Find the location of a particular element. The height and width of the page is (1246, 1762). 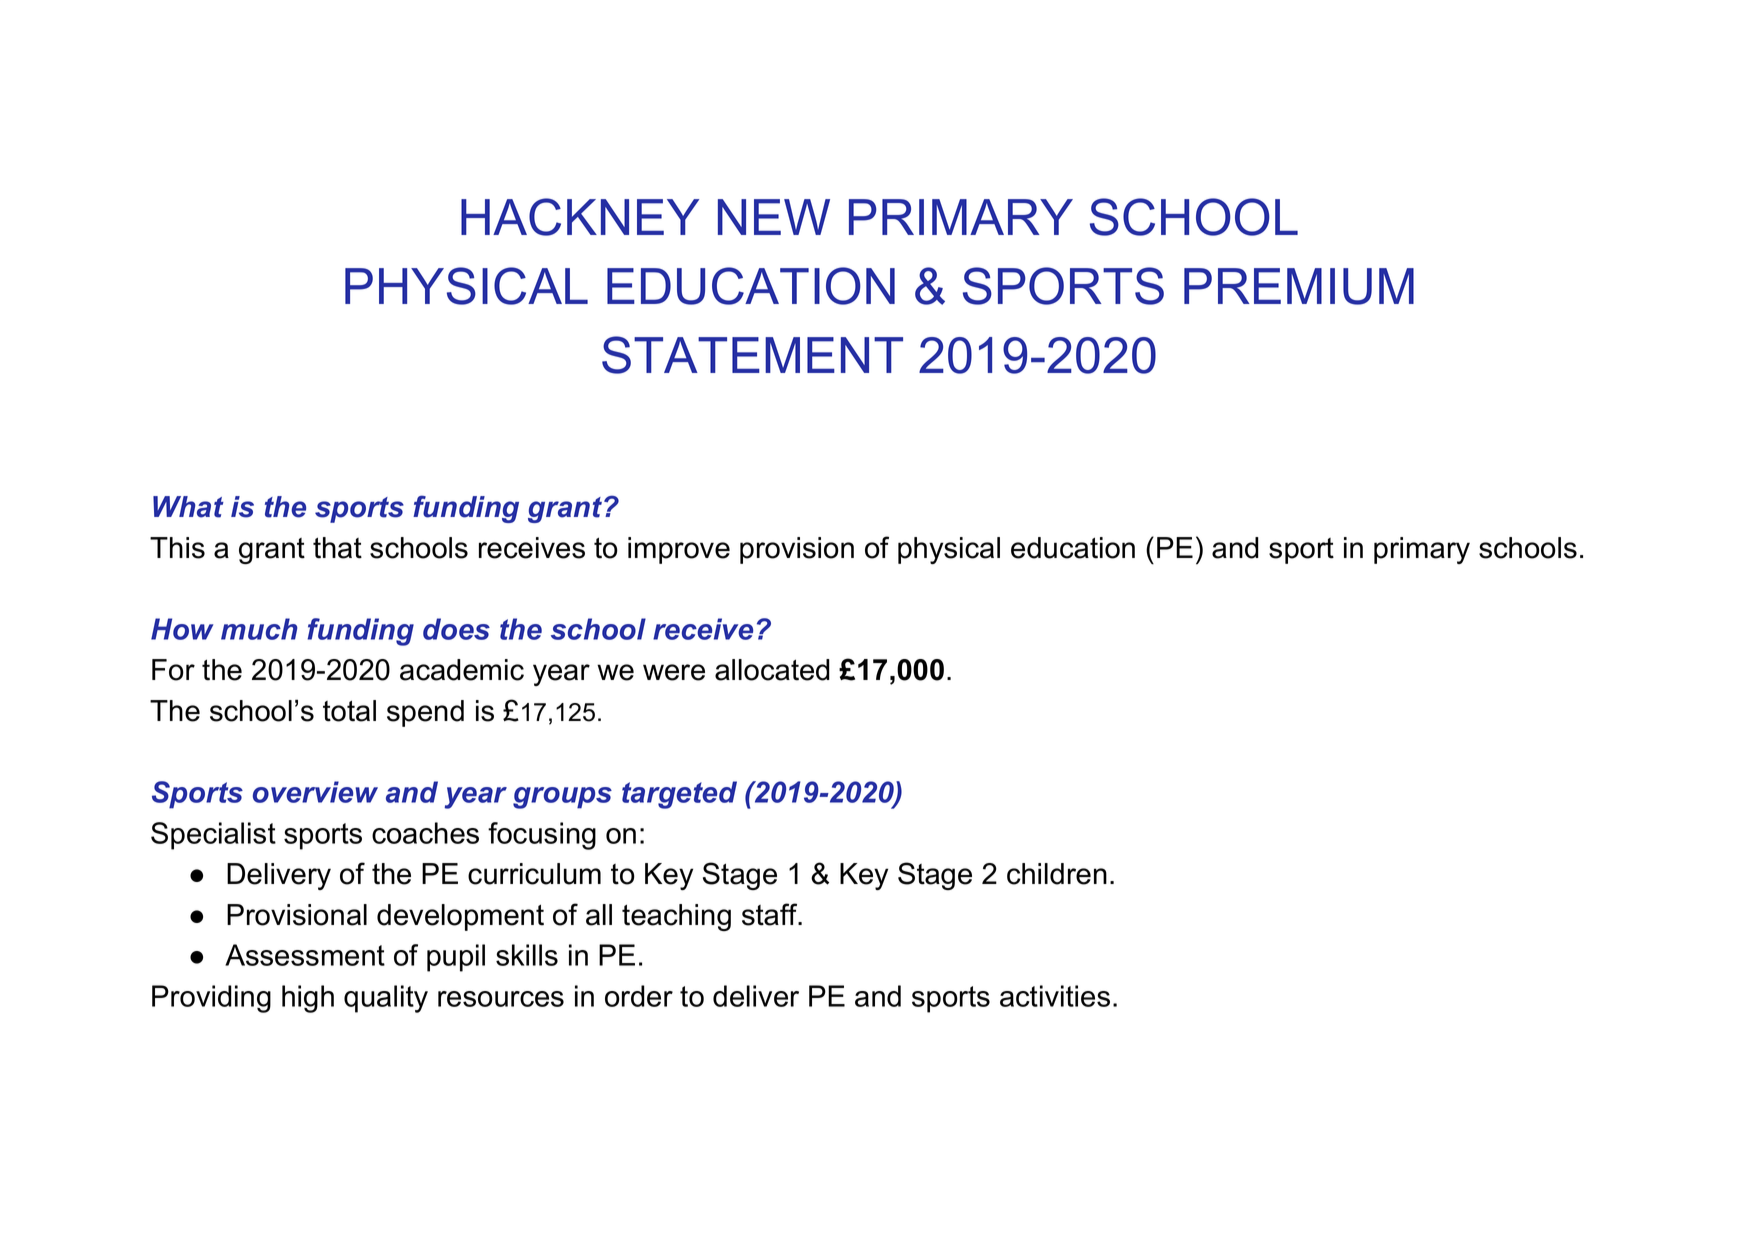

activities is located at coordinates (1055, 996).
